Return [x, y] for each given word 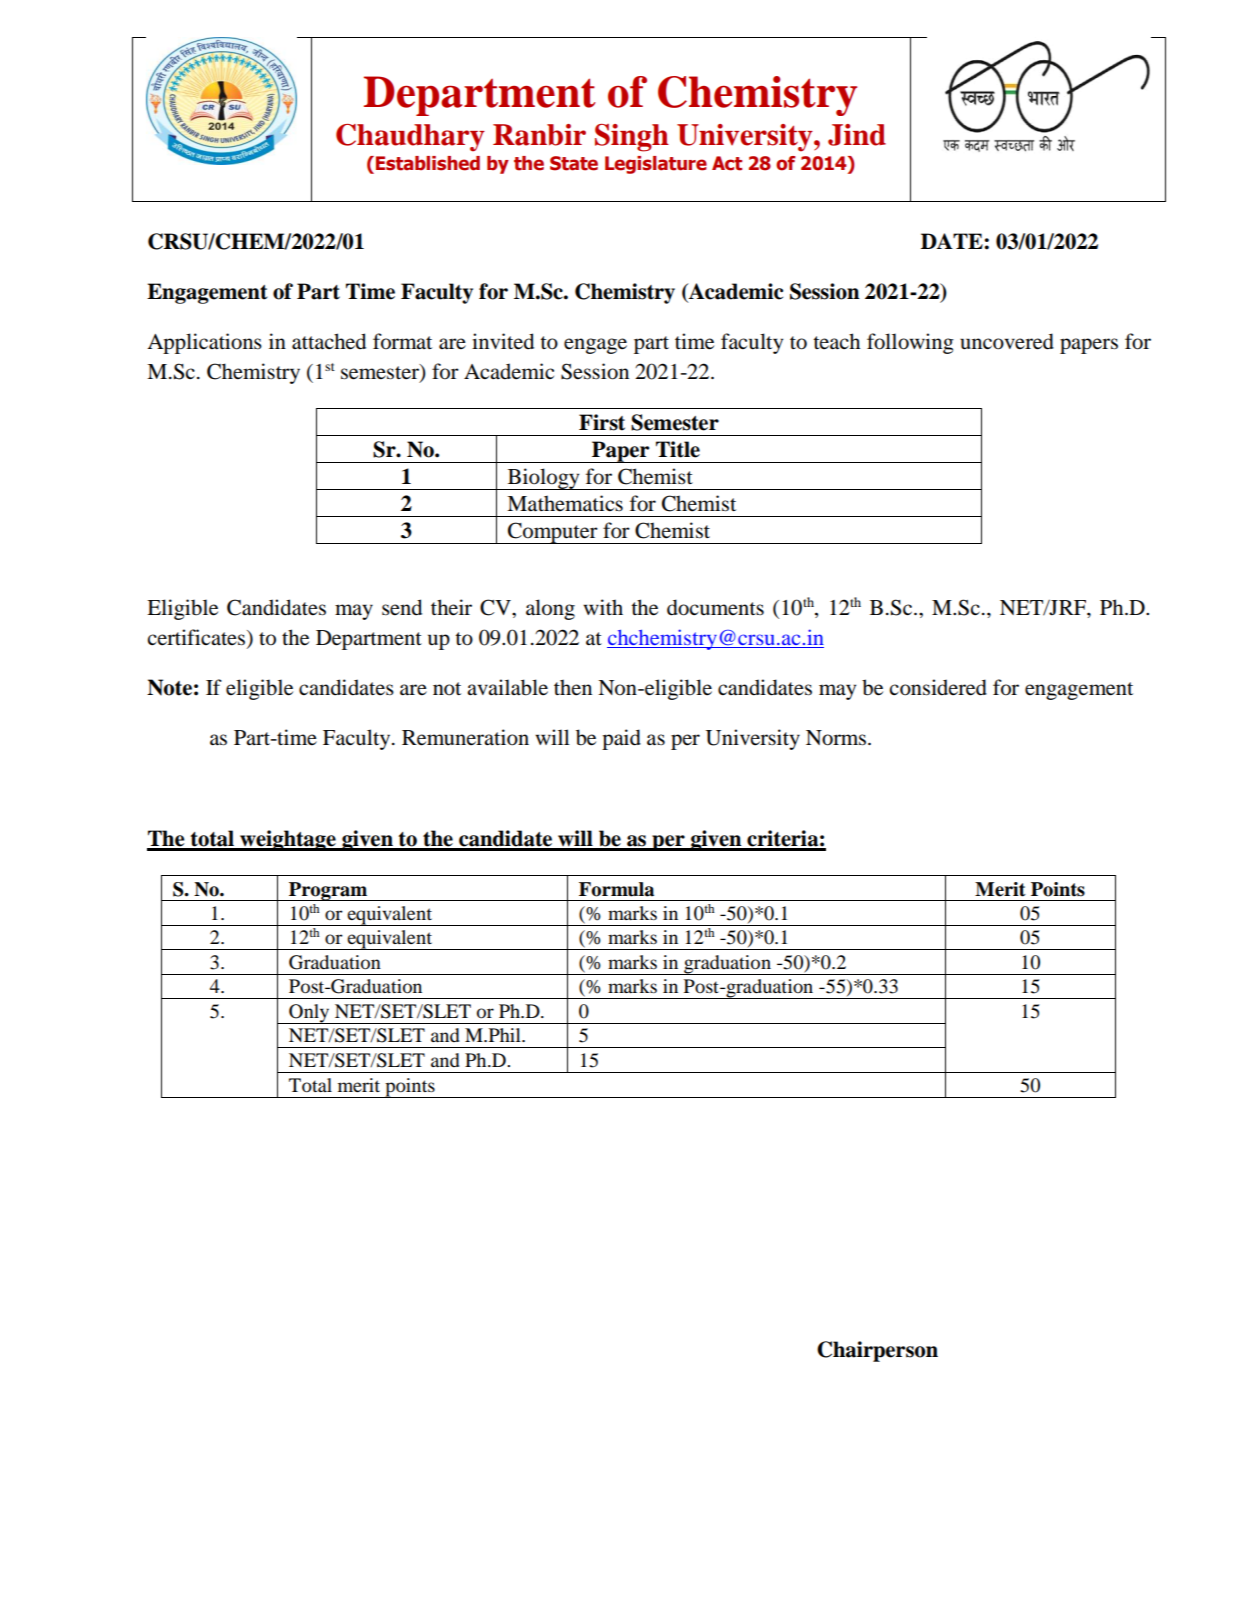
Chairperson [877, 1351]
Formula [616, 889]
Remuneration [465, 737]
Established [428, 163]
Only [309, 1014]
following [910, 343]
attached [329, 341]
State [574, 163]
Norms [837, 738]
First [602, 422]
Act [727, 163]
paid [621, 739]
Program [328, 891]
